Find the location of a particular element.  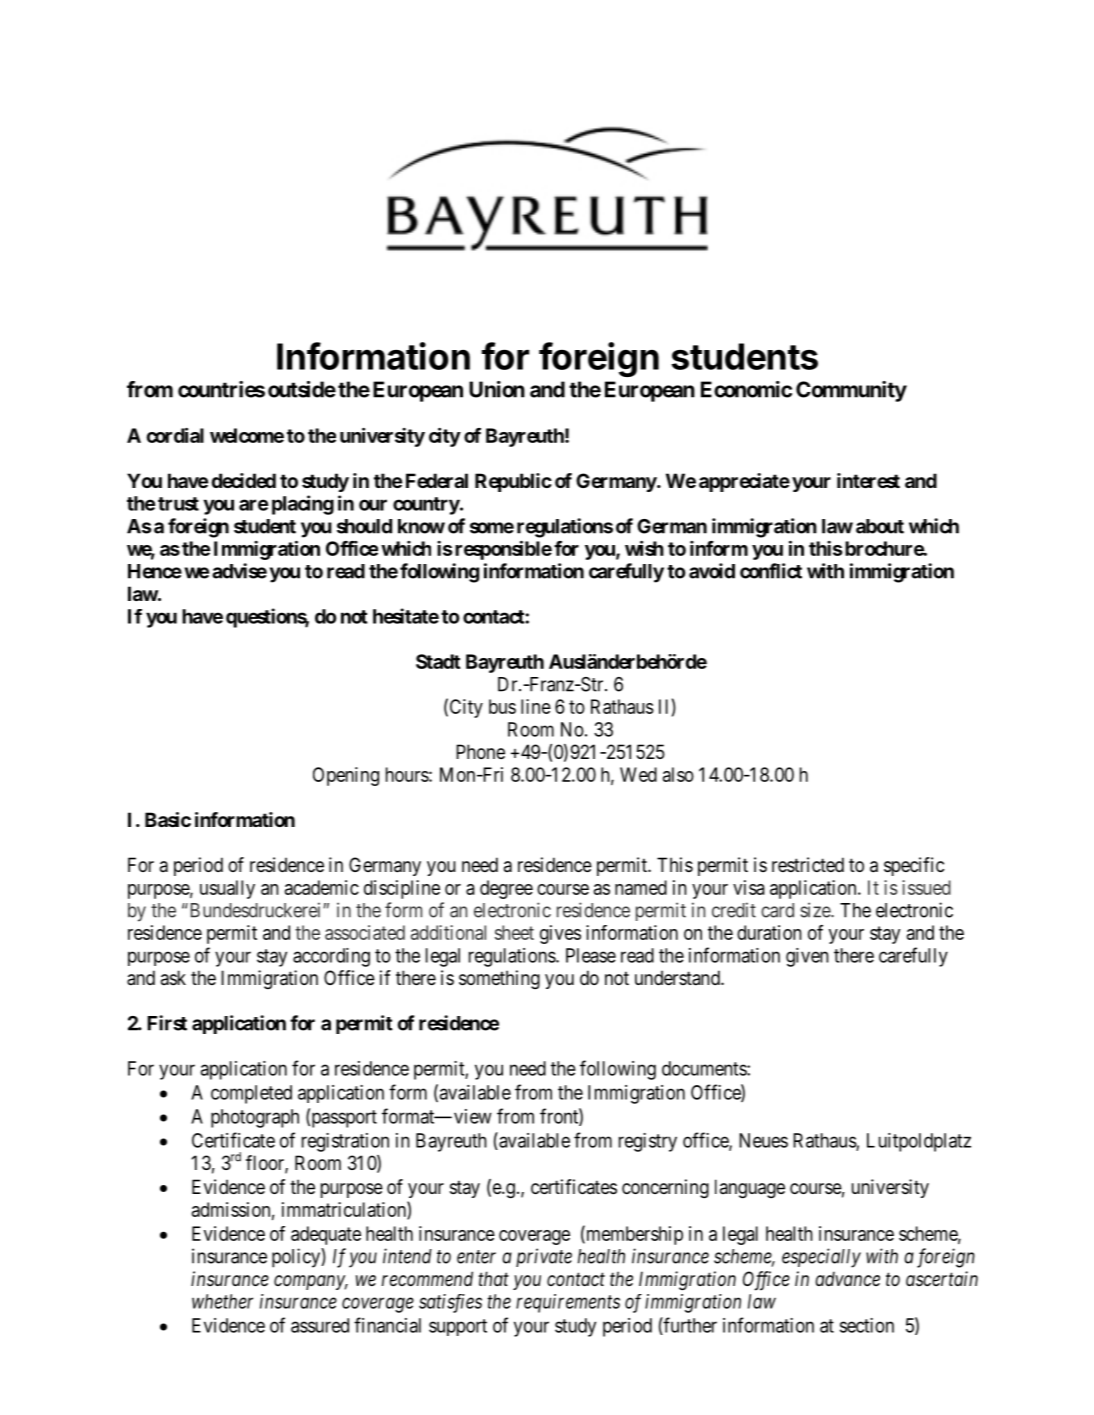

usually is located at coordinates (227, 889).
